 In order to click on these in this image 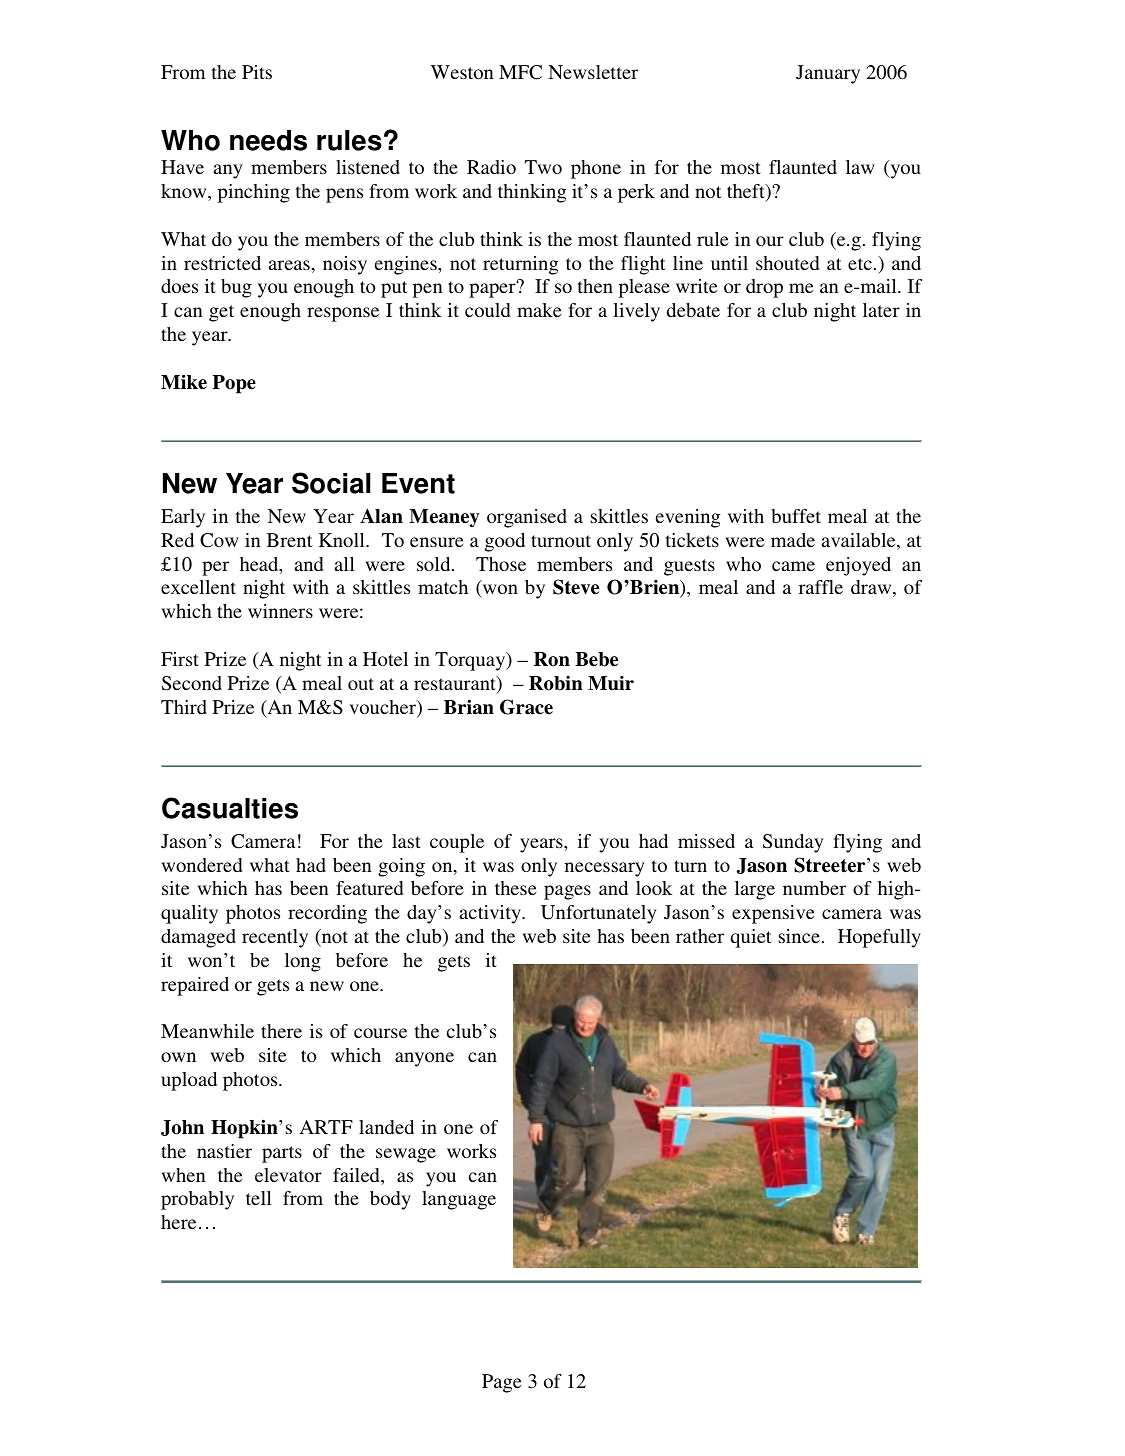, I will do `click(515, 888)`.
